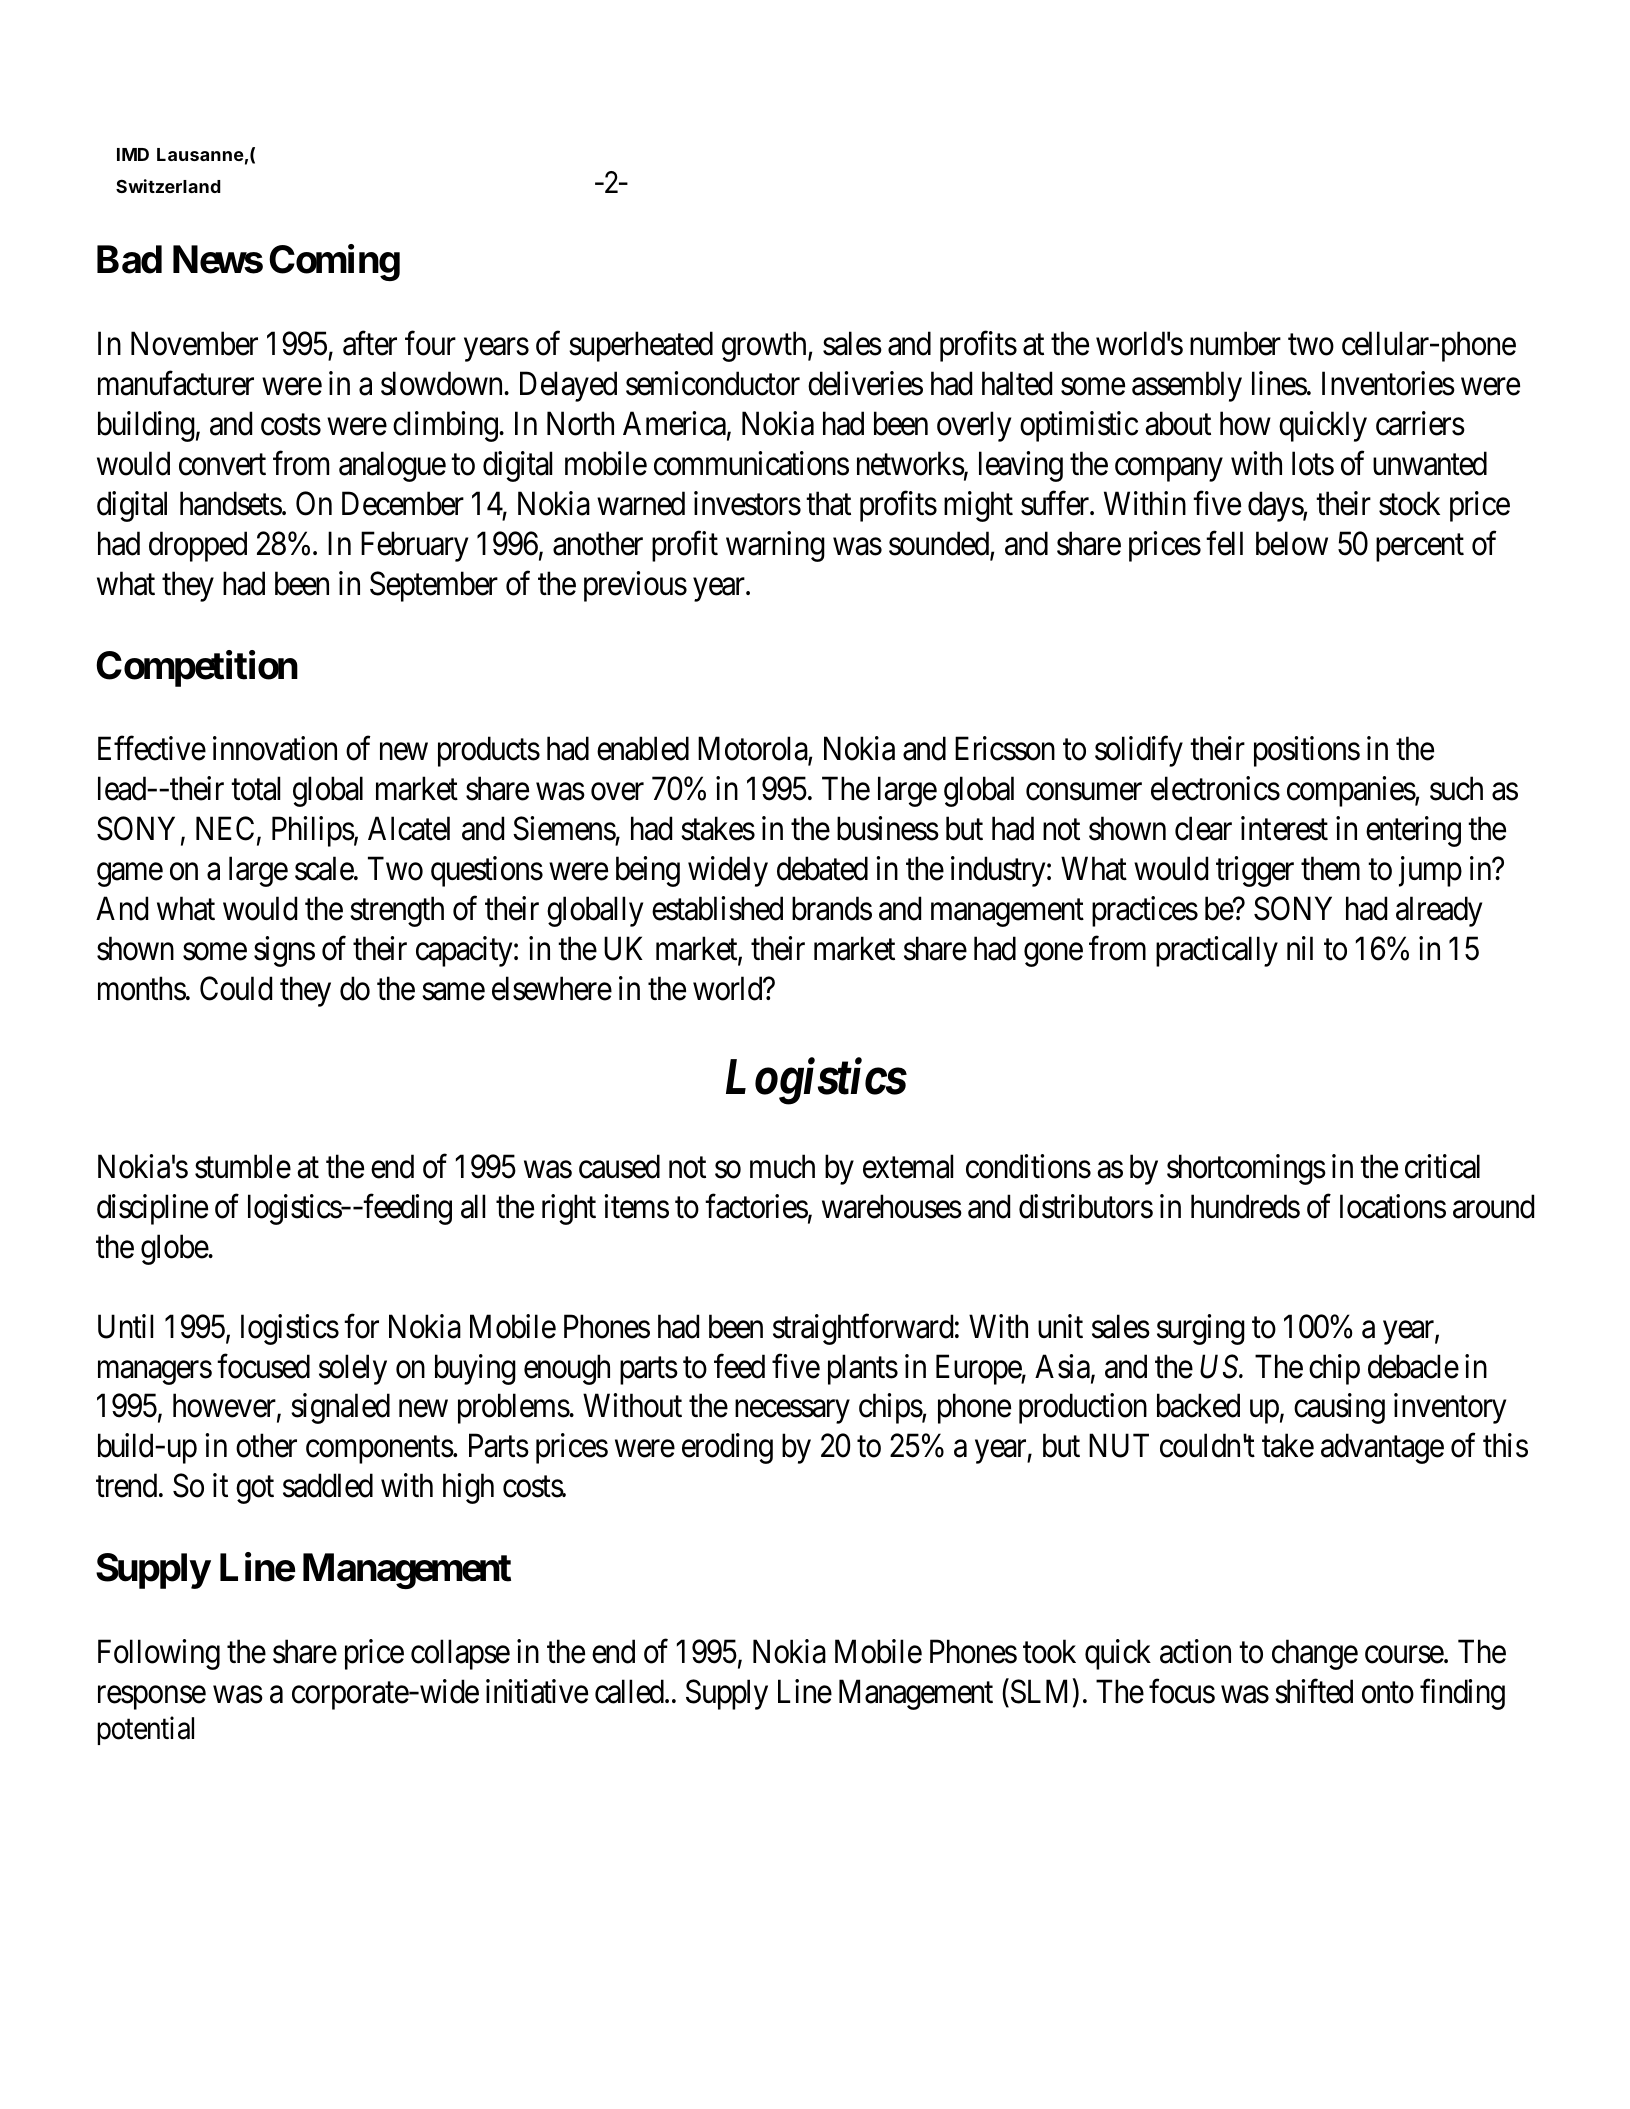 The height and width of the image is (2109, 1630). What do you see at coordinates (1215, 789) in the image?
I see `electronics` at bounding box center [1215, 789].
